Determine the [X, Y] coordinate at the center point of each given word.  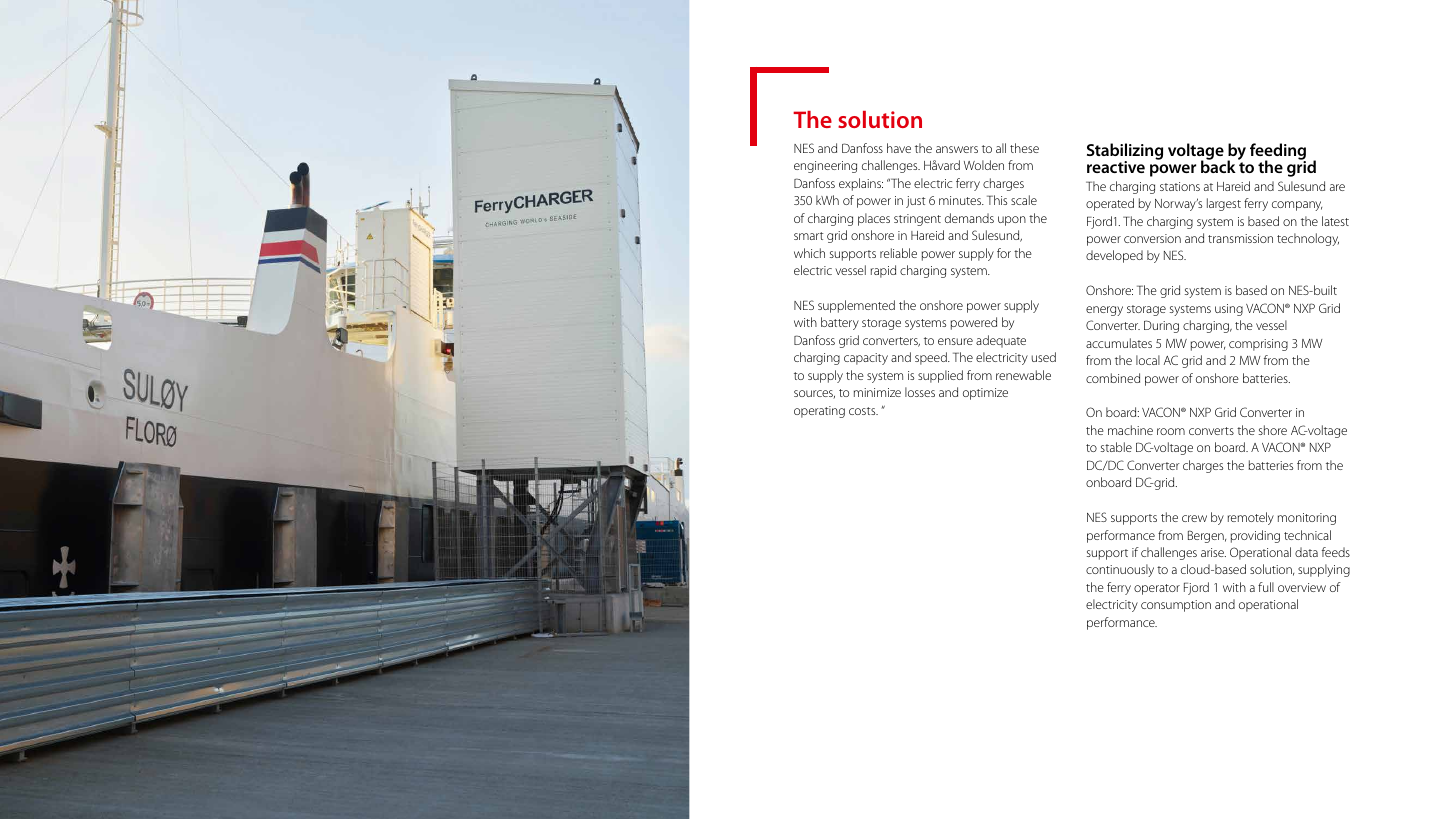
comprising [1258, 345]
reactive [1116, 167]
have [899, 148]
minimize [877, 392]
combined [1113, 378]
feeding [1278, 152]
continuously [1120, 570]
